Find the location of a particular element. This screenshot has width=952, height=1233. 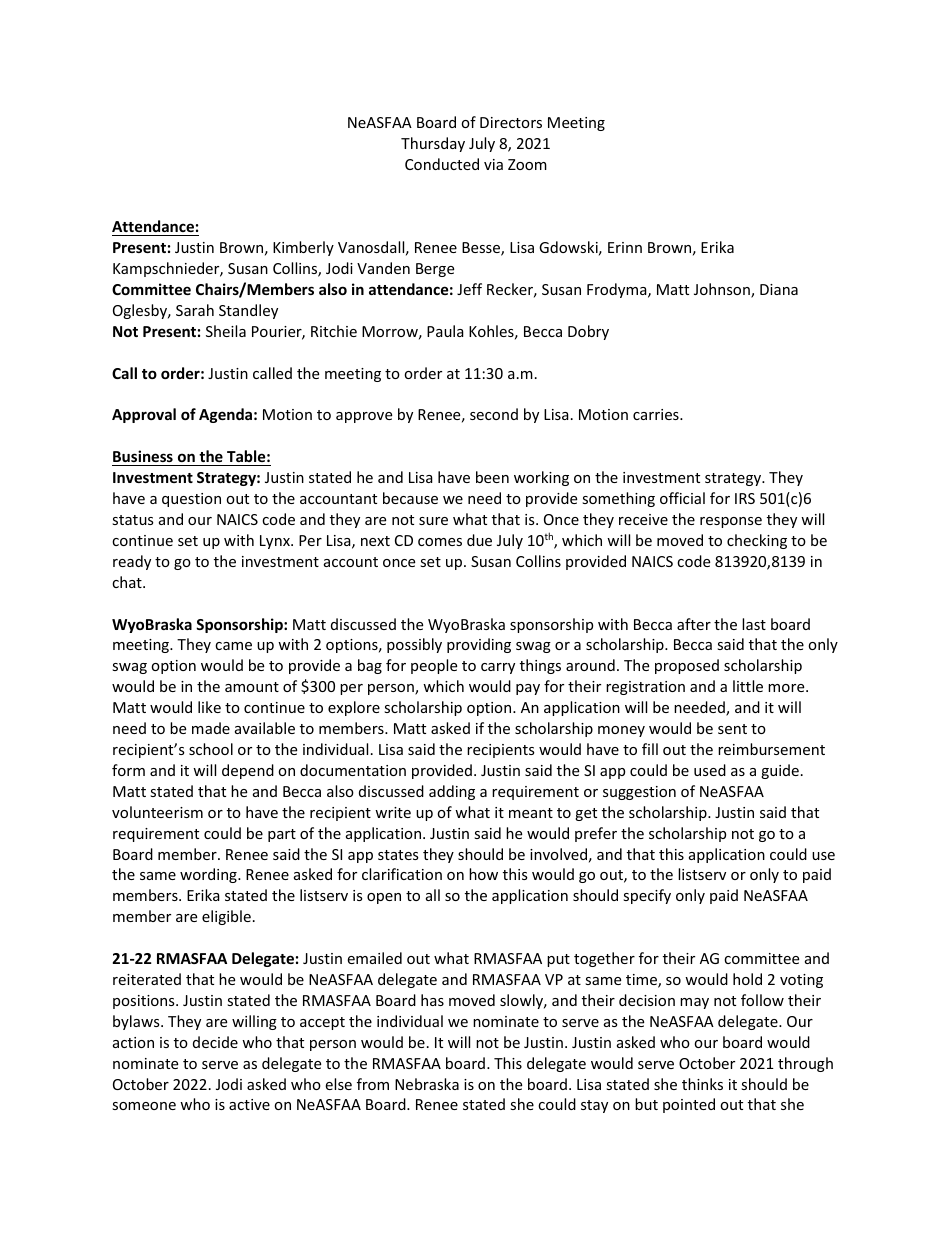

wording is located at coordinates (209, 875).
